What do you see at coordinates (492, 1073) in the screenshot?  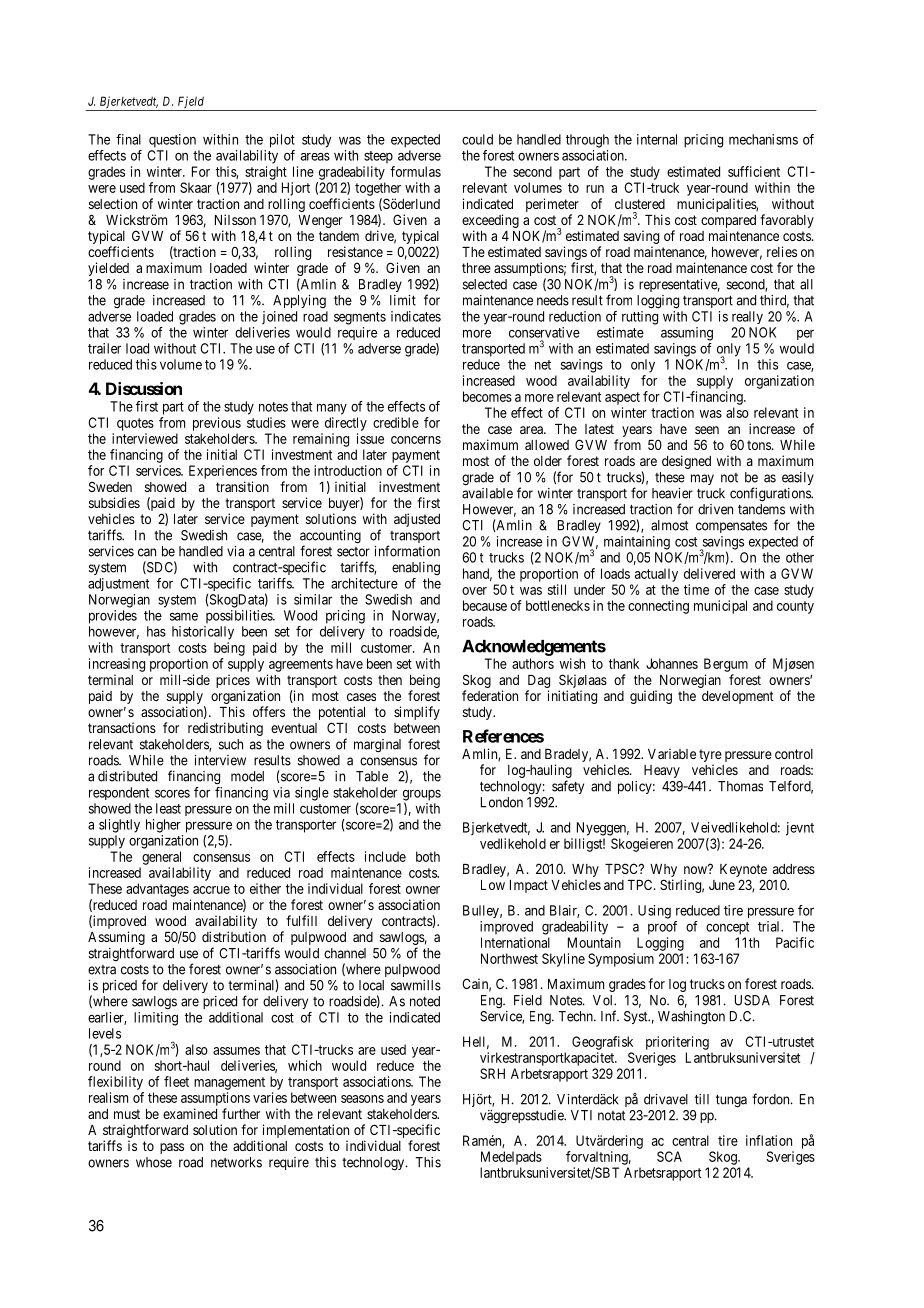 I see `SRH` at bounding box center [492, 1073].
